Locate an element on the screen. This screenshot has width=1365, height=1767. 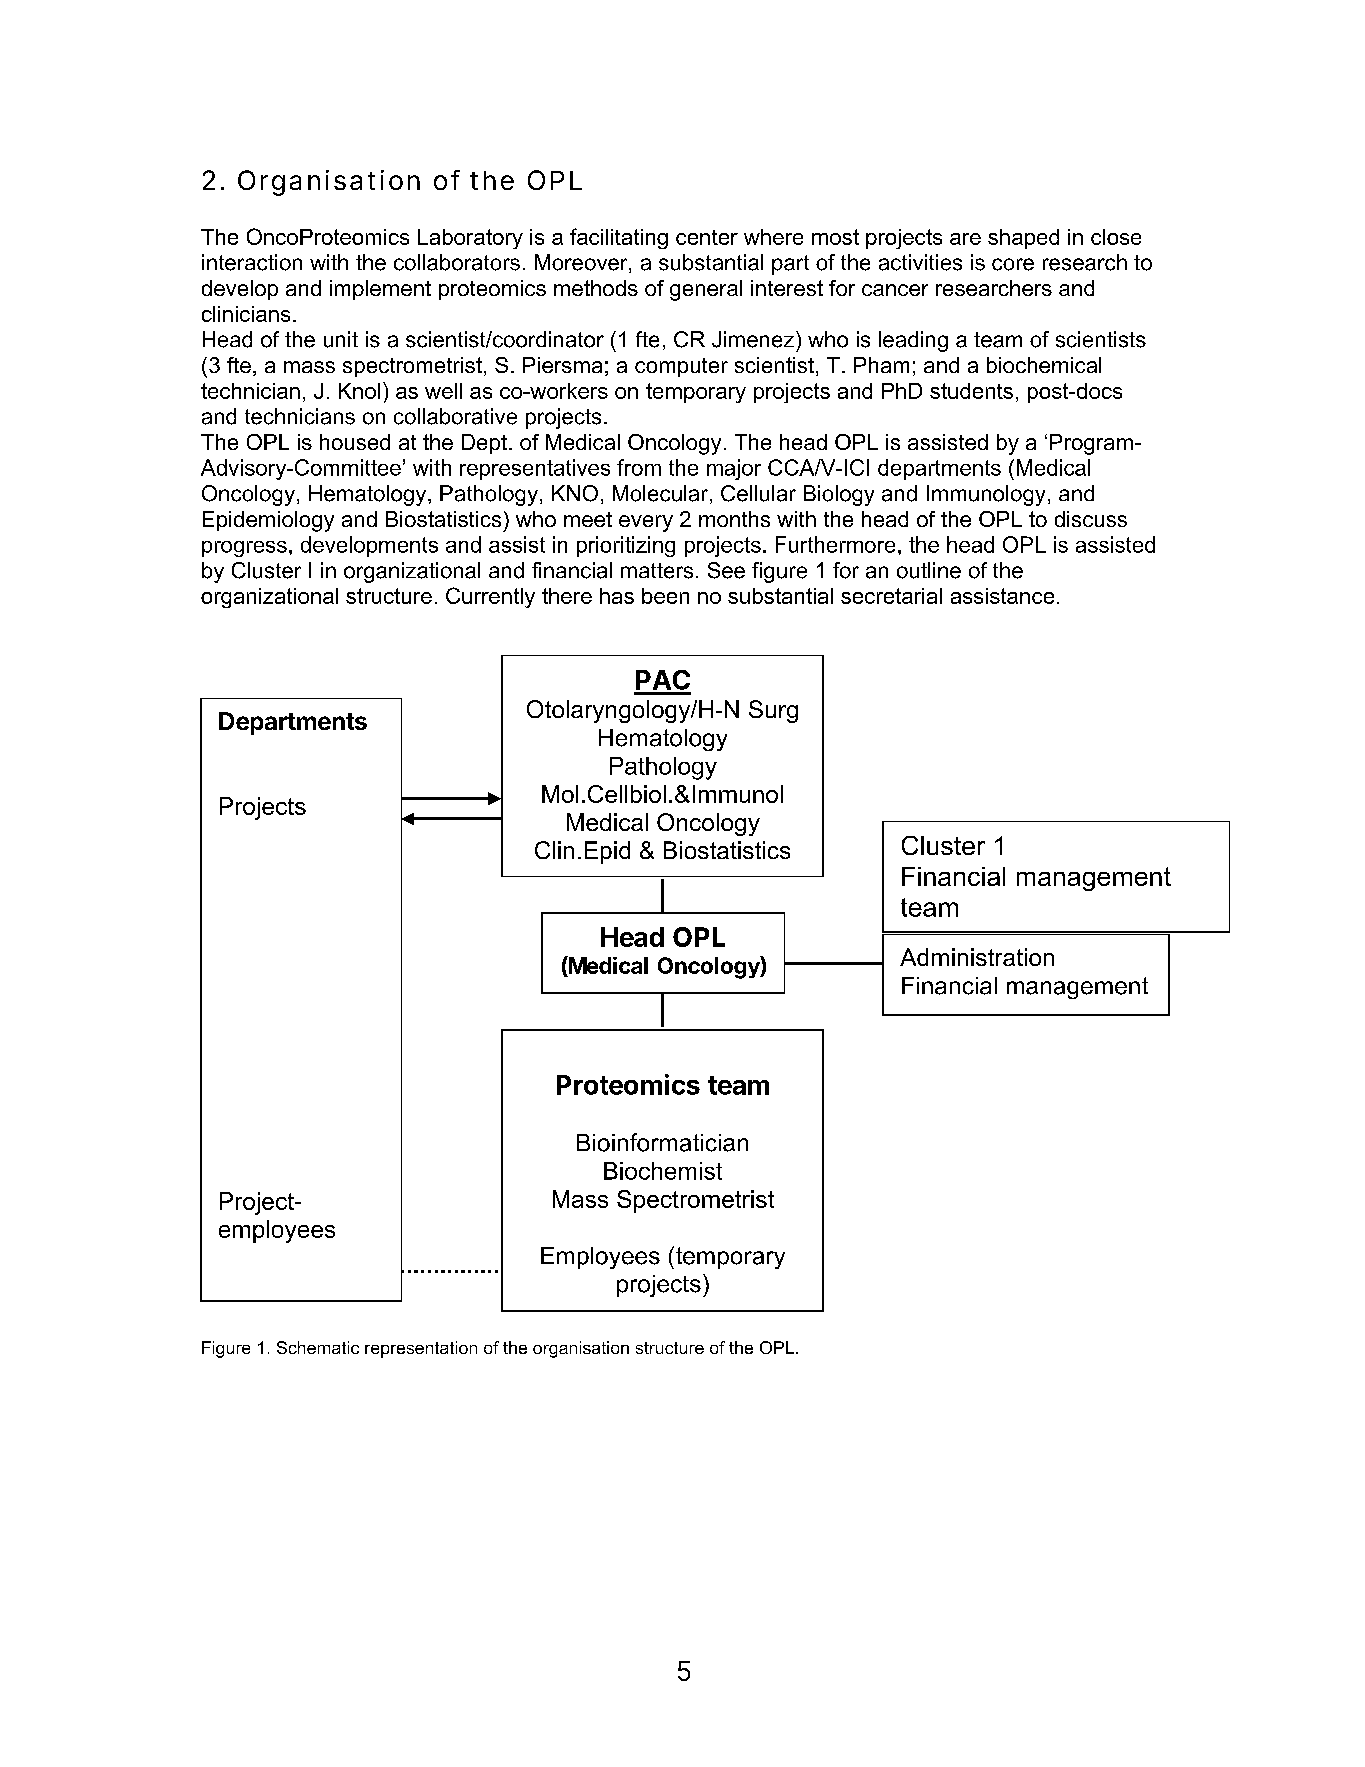
representation is located at coordinates (421, 1349).
